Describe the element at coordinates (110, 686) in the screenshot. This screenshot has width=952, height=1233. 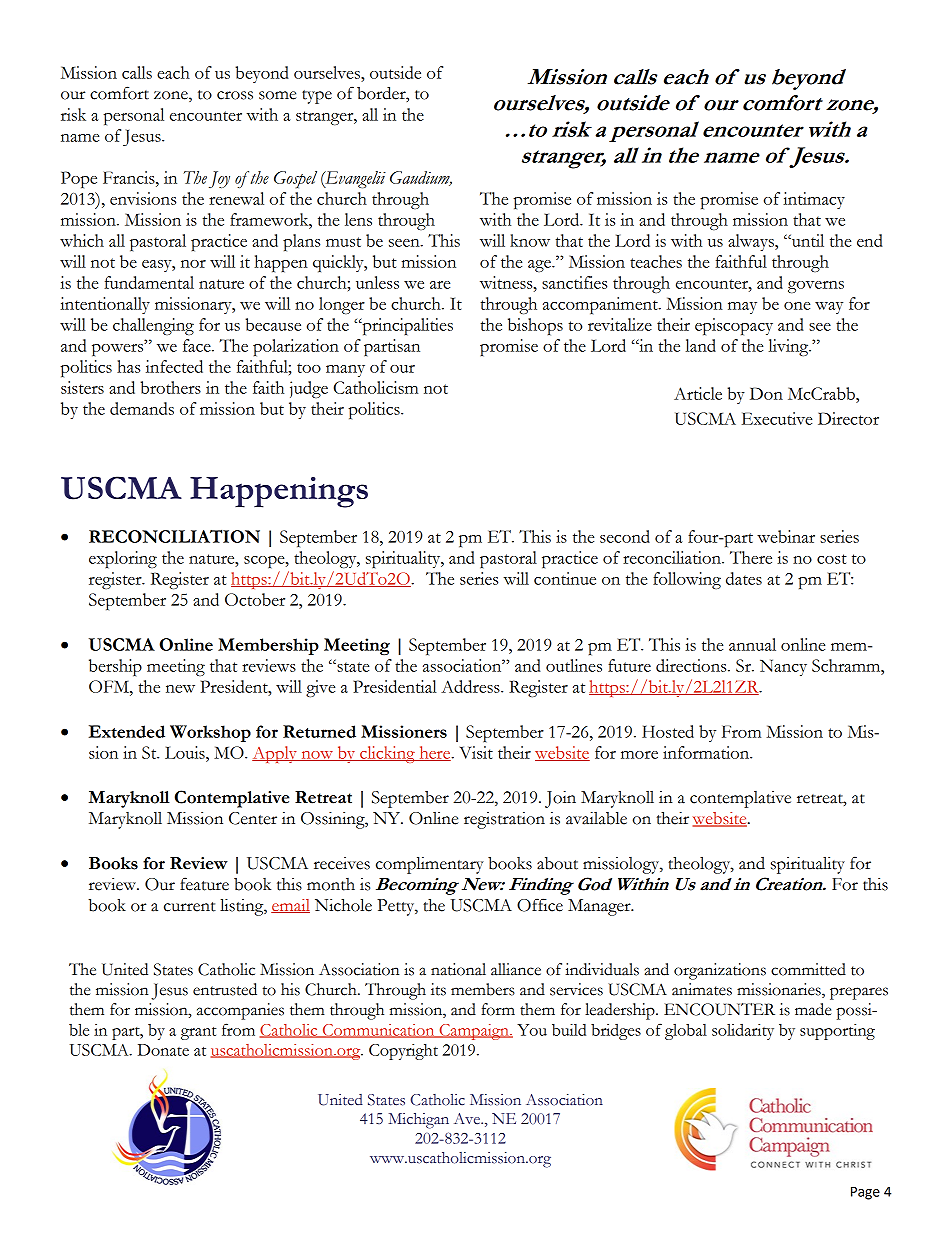
I see `OFM` at that location.
